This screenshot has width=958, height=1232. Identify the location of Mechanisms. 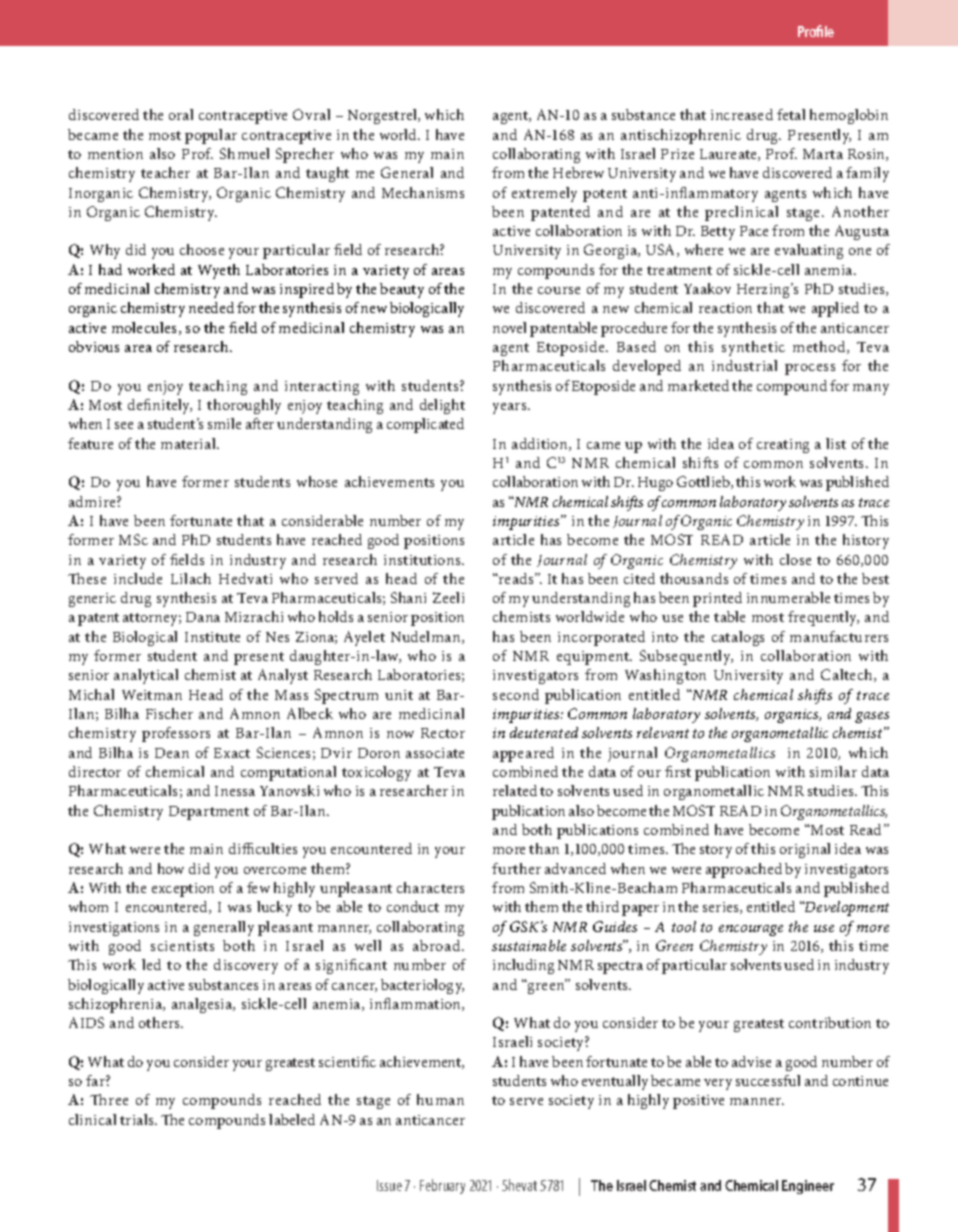
(423, 192).
